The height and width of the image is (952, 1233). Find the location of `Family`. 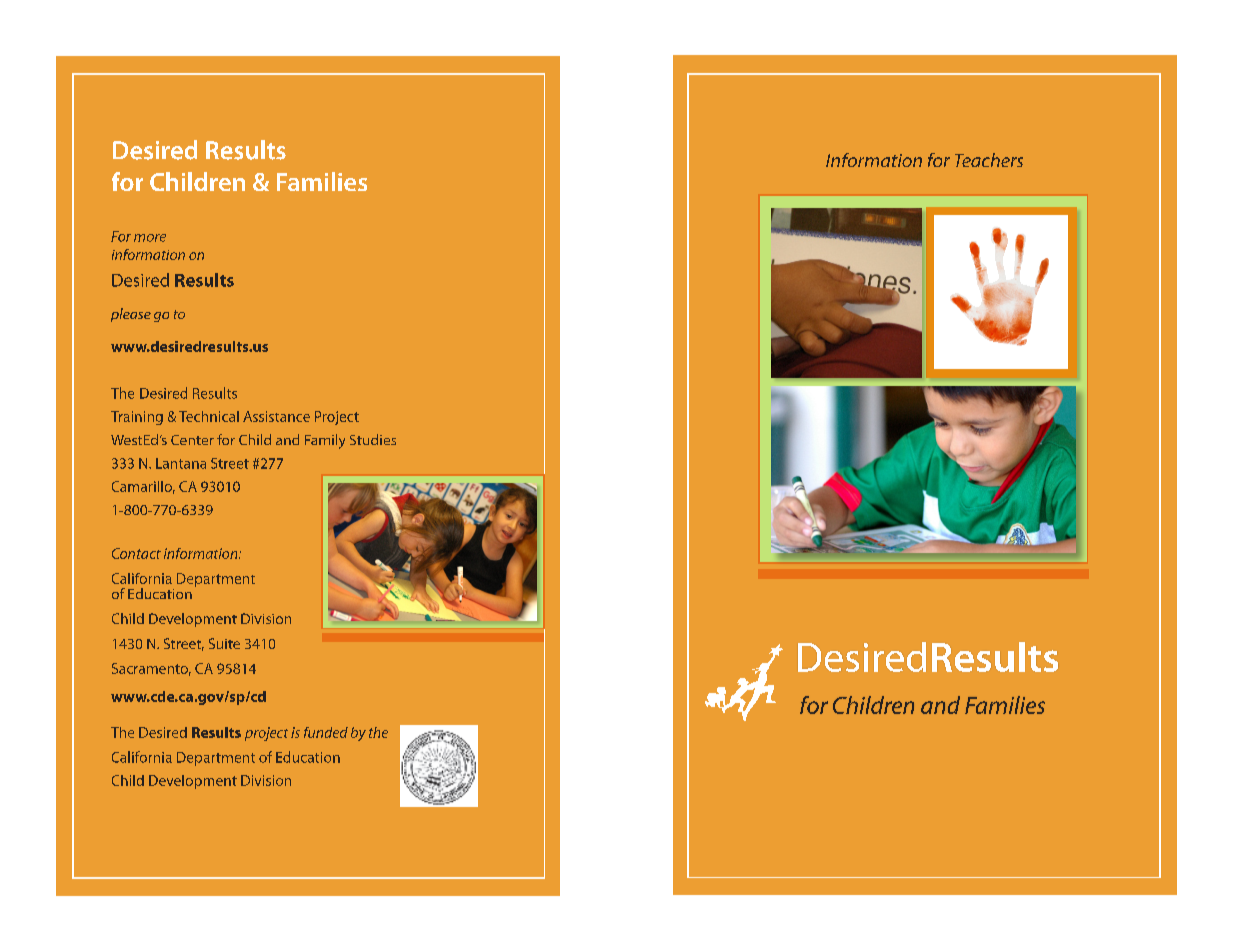

Family is located at coordinates (325, 441).
